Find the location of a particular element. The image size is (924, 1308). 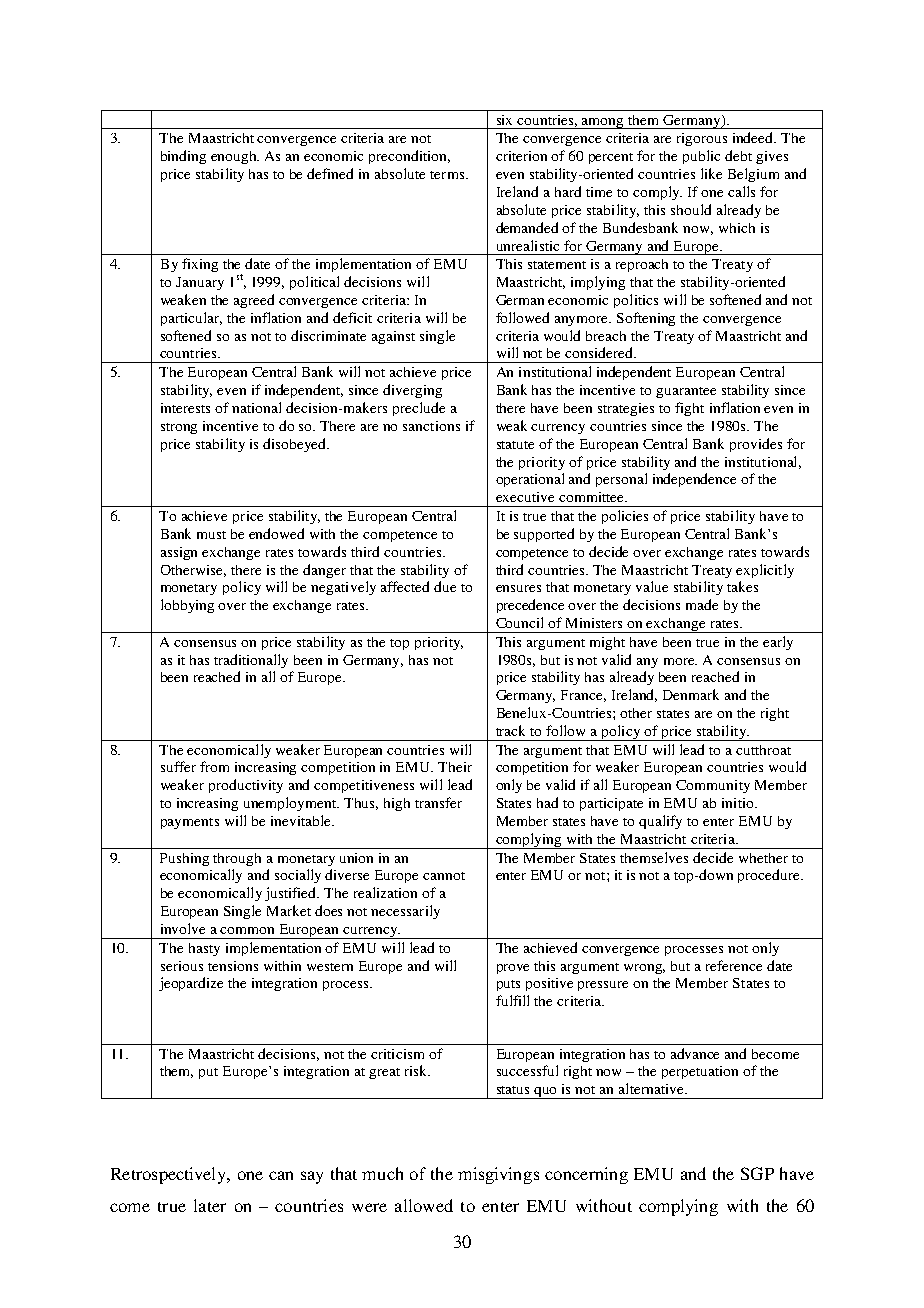

later is located at coordinates (210, 1205).
